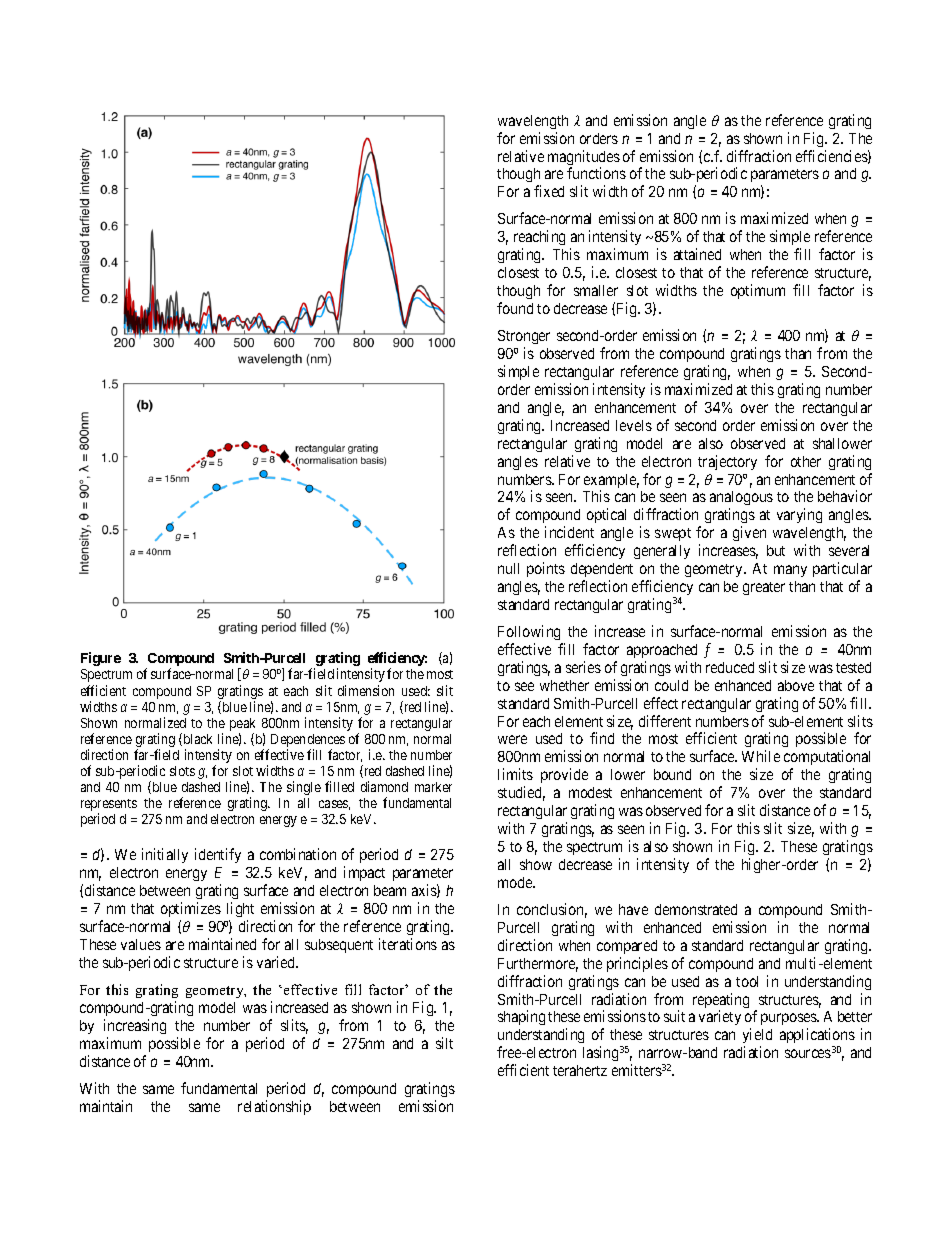 The width and height of the image is (952, 1233). Describe the element at coordinates (696, 909) in the image. I see `demonstrated` at that location.
